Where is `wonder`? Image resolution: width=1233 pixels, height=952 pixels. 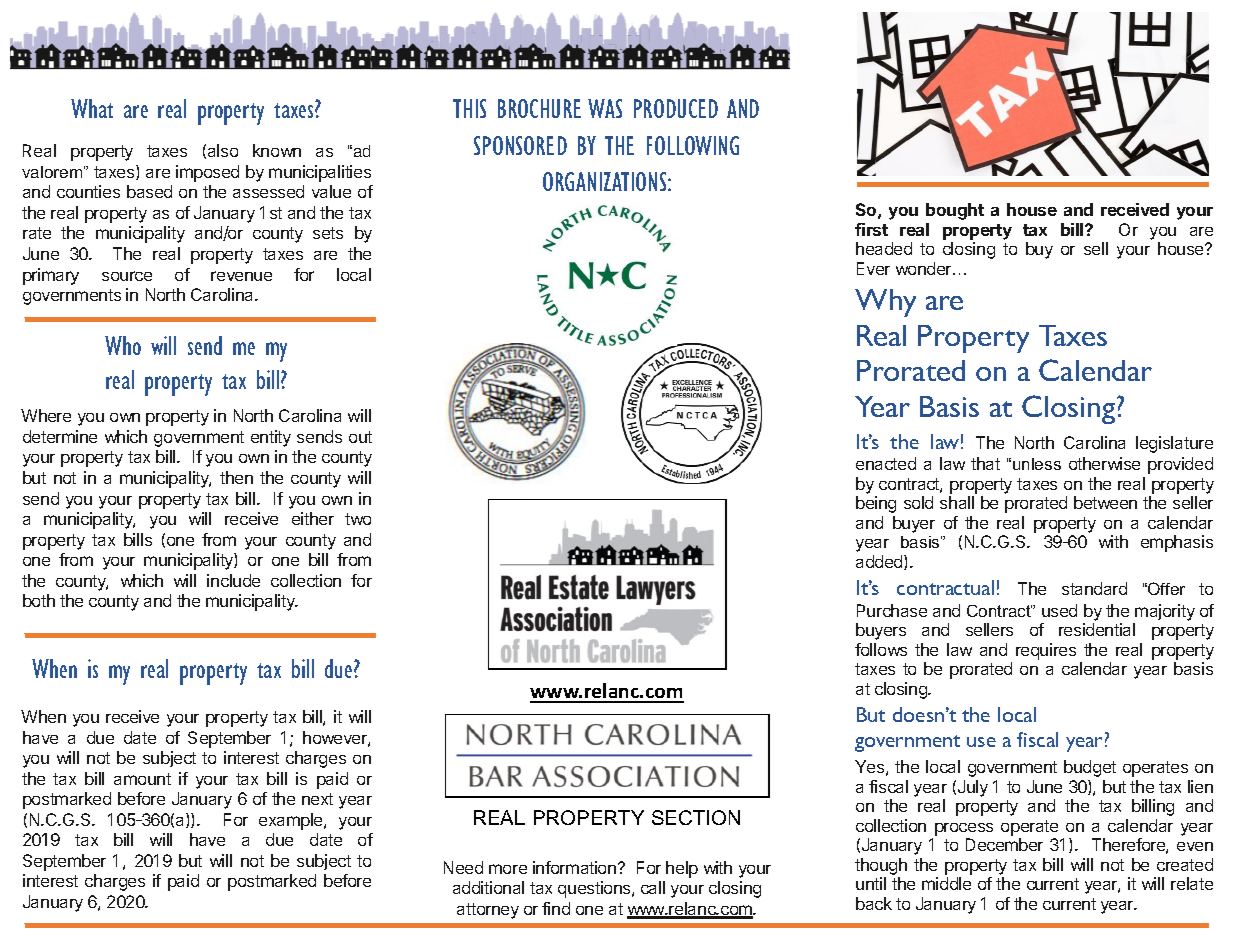
wonder is located at coordinates (925, 268).
